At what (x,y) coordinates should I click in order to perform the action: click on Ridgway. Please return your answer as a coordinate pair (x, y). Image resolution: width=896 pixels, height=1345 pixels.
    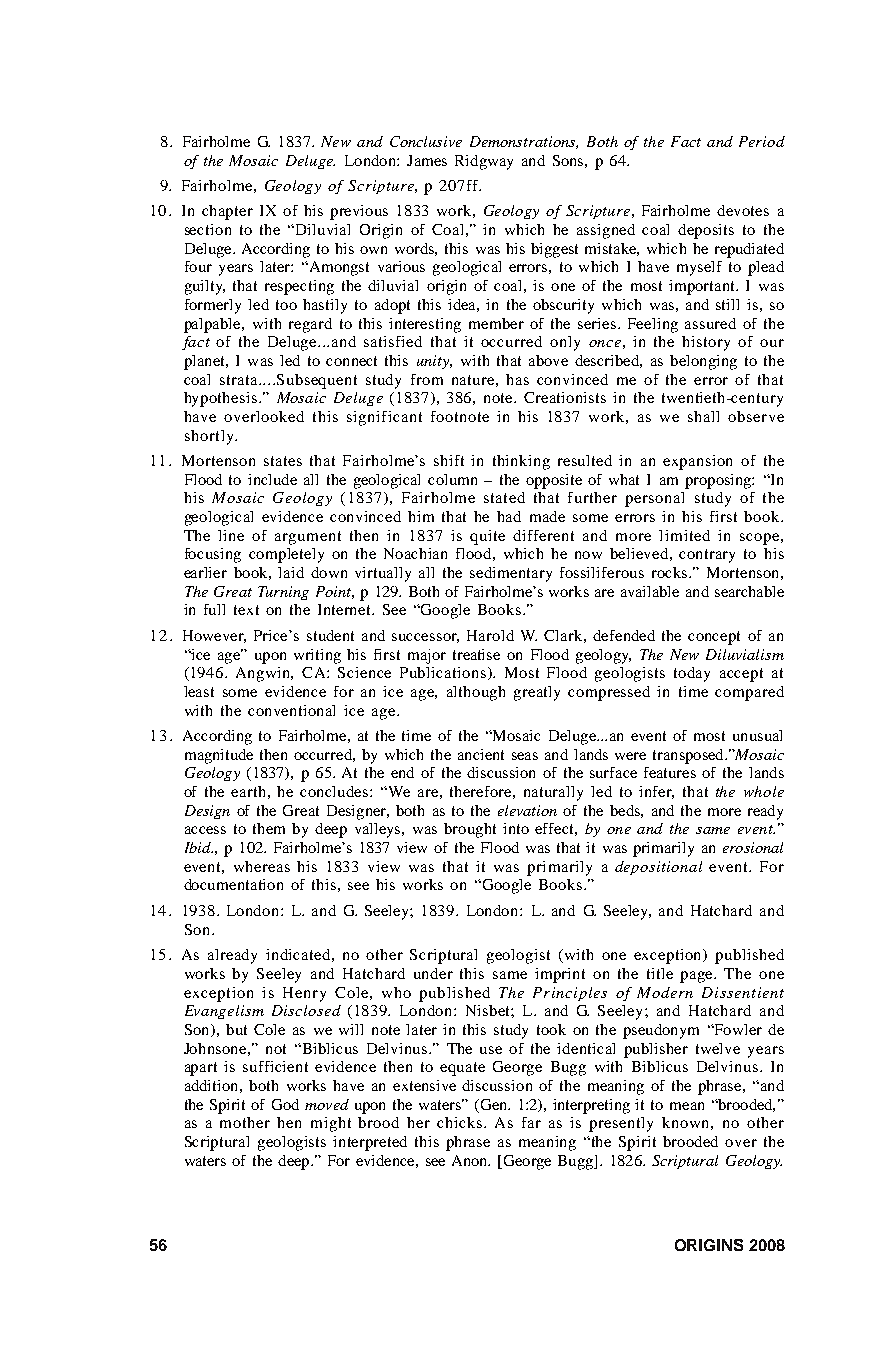
    Looking at the image, I should click on (484, 162).
